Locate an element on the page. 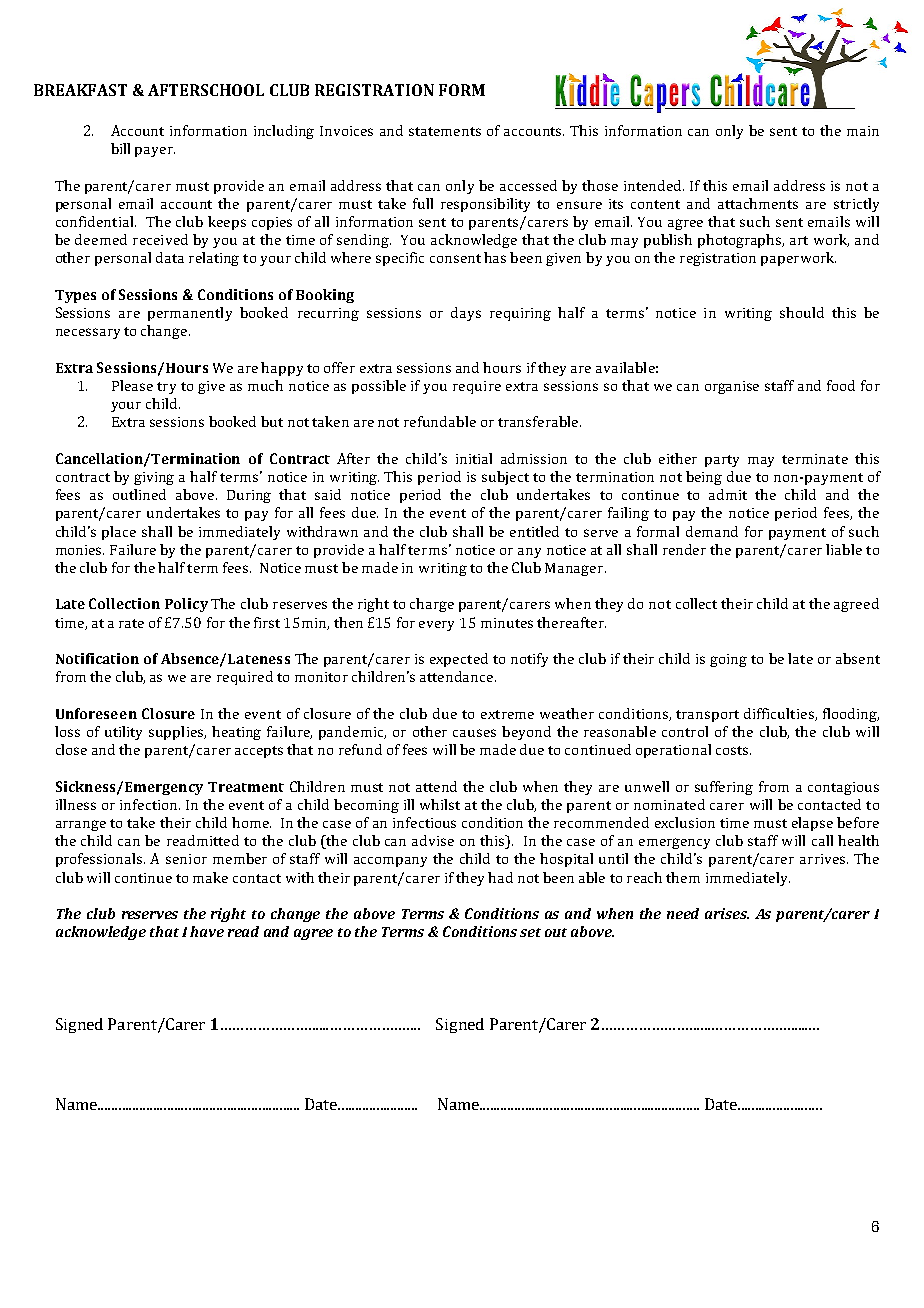 This image has height=1308, width=924. statements is located at coordinates (445, 131).
